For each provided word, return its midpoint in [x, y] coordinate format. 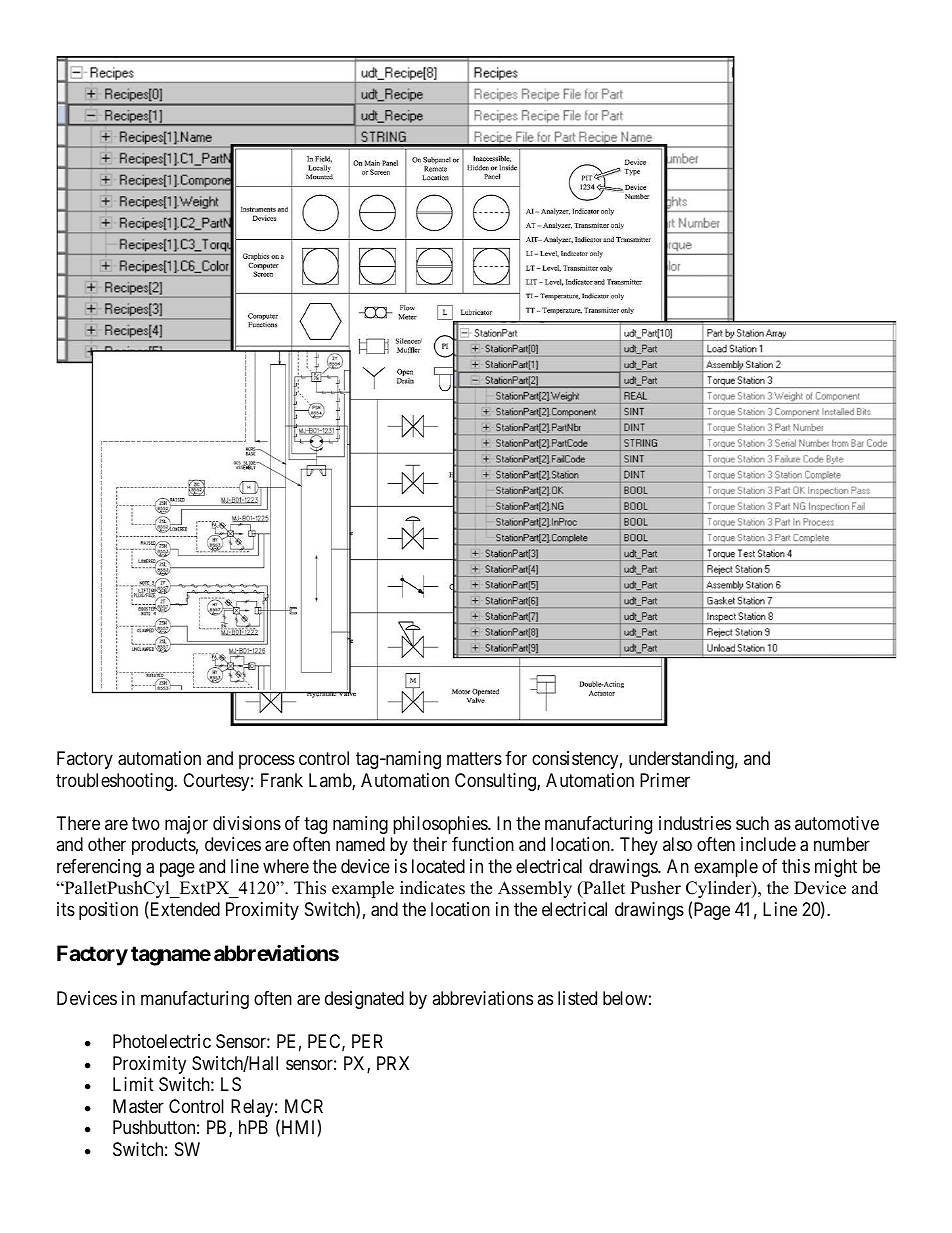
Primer [665, 780]
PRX [393, 1063]
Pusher [655, 888]
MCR [304, 1106]
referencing [99, 868]
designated [364, 1000]
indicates [432, 888]
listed [577, 998]
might [836, 868]
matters [474, 758]
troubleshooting [115, 782]
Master [138, 1106]
